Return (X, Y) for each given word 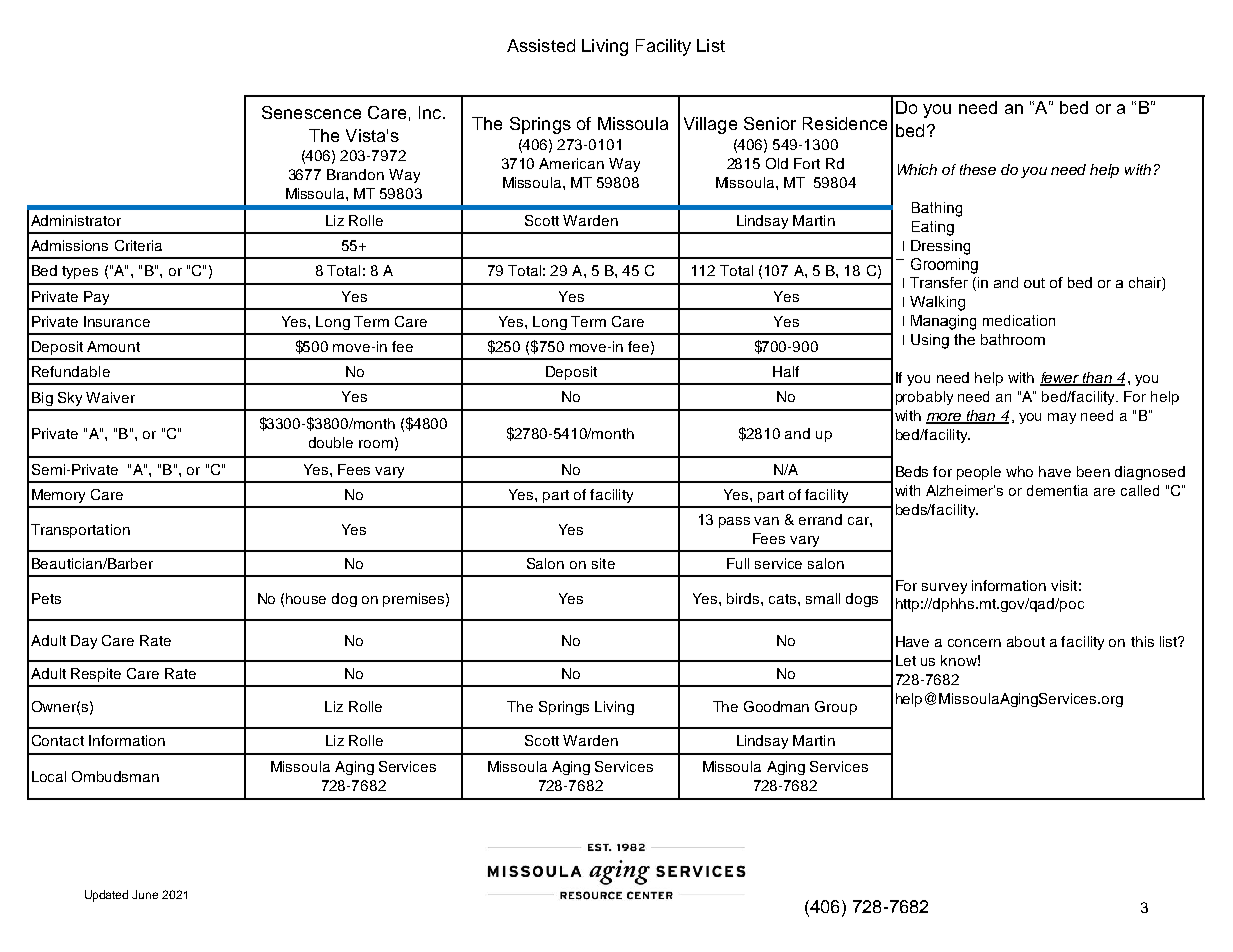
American (571, 163)
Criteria (138, 245)
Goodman (776, 706)
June (145, 894)
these (978, 169)
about (1026, 641)
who (1019, 471)
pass (734, 522)
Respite (96, 675)
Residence (845, 123)
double (331, 442)
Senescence (311, 112)
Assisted (541, 45)
